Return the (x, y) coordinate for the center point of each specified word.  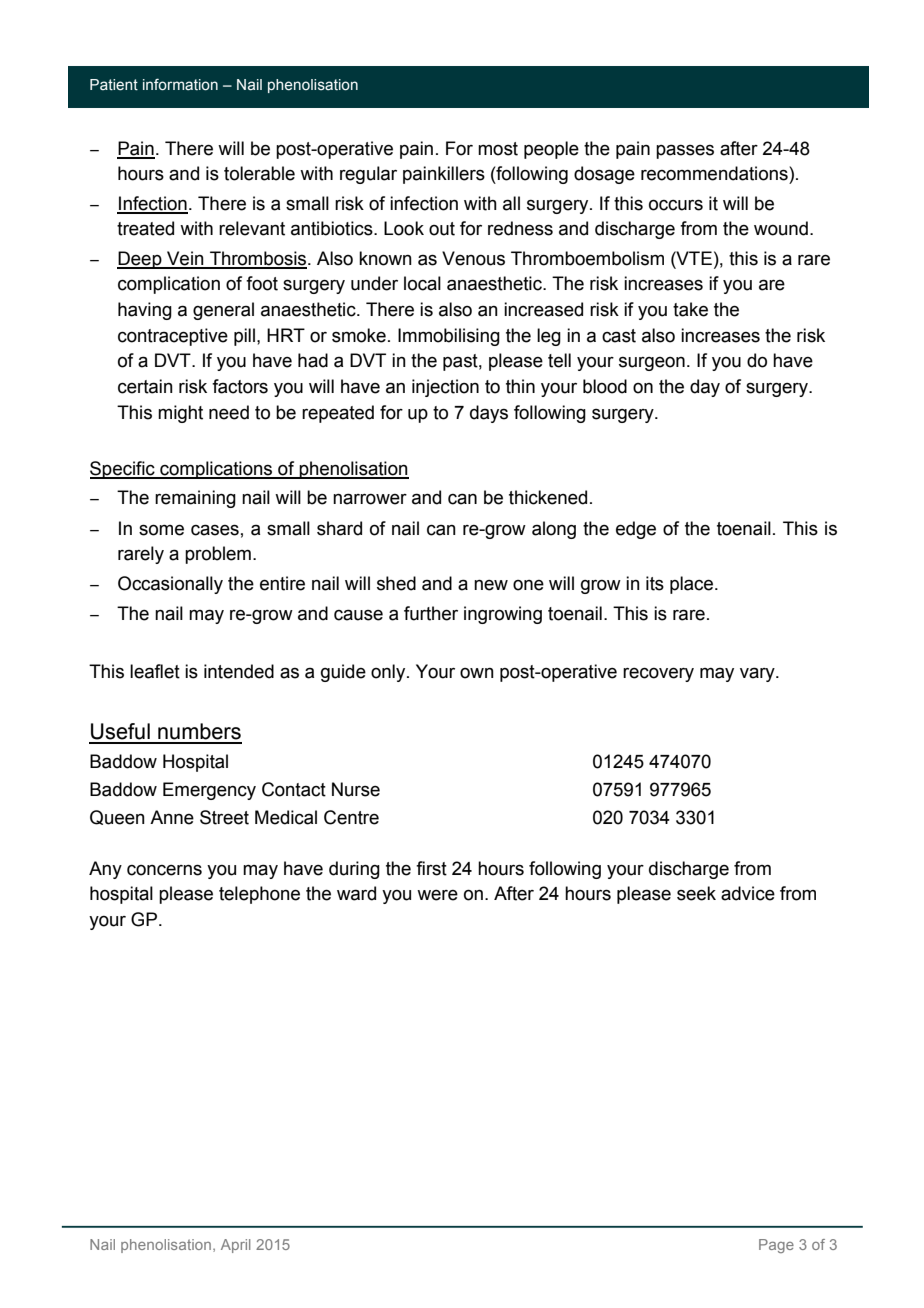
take (690, 309)
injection (445, 388)
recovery (658, 674)
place (693, 585)
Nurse (356, 789)
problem (218, 555)
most (498, 149)
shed (396, 583)
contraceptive (173, 337)
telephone (259, 895)
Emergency (209, 791)
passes (685, 151)
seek (696, 893)
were (437, 895)
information (180, 84)
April (235, 1246)
